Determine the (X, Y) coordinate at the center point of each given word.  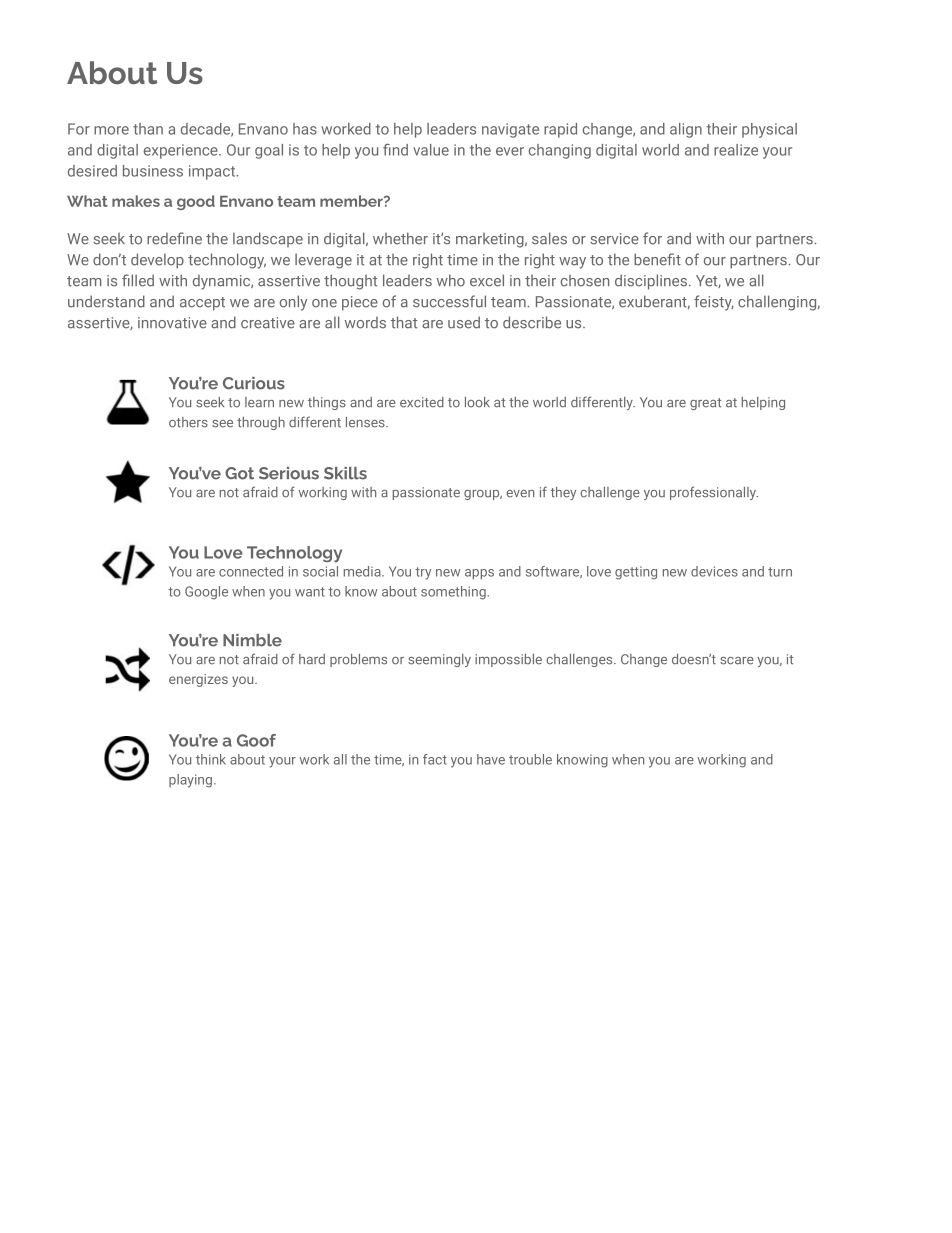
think (211, 759)
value (431, 150)
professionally (714, 493)
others (188, 422)
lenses (366, 422)
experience (182, 151)
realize (736, 150)
